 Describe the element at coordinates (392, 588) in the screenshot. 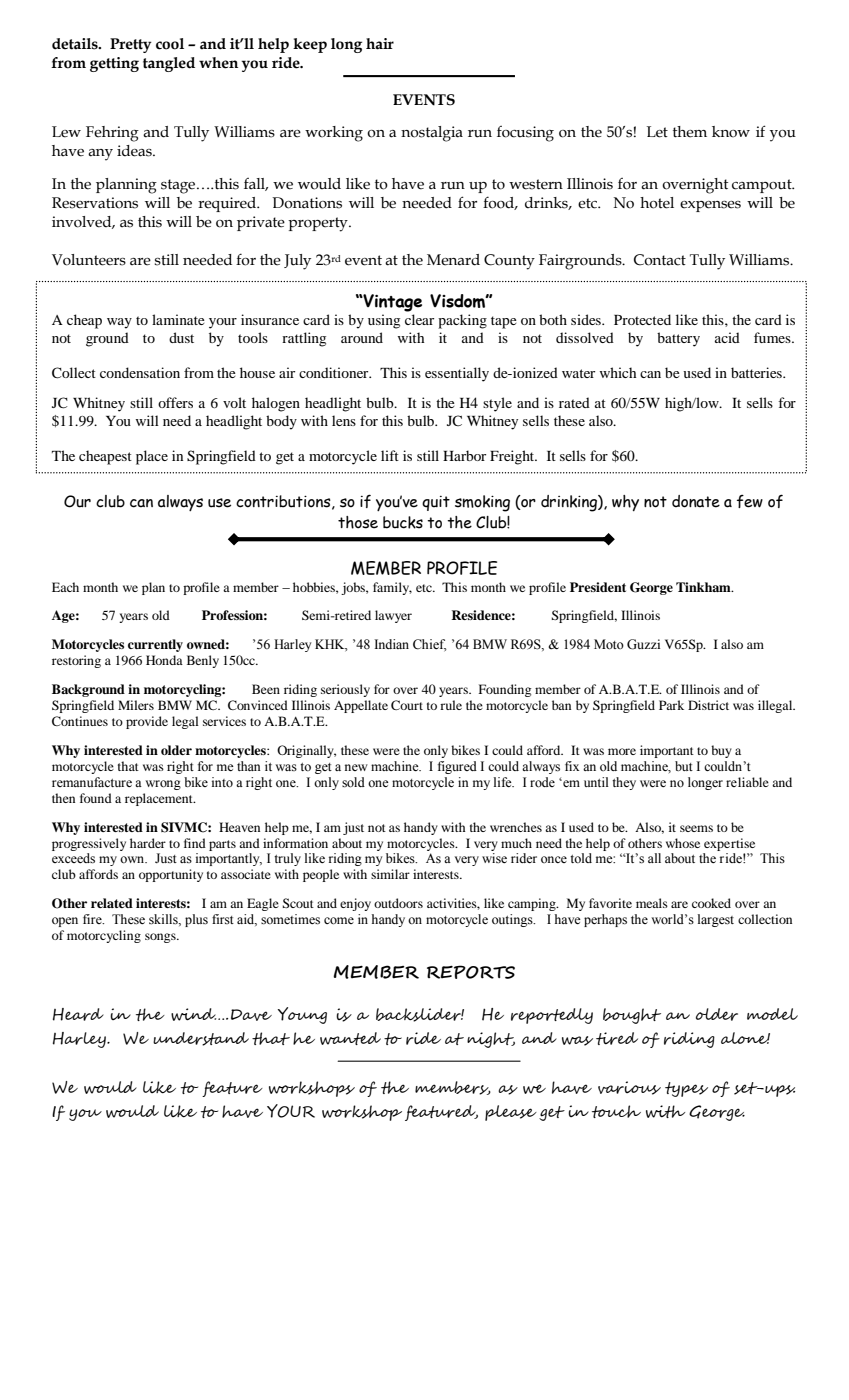

I see `family` at that location.
